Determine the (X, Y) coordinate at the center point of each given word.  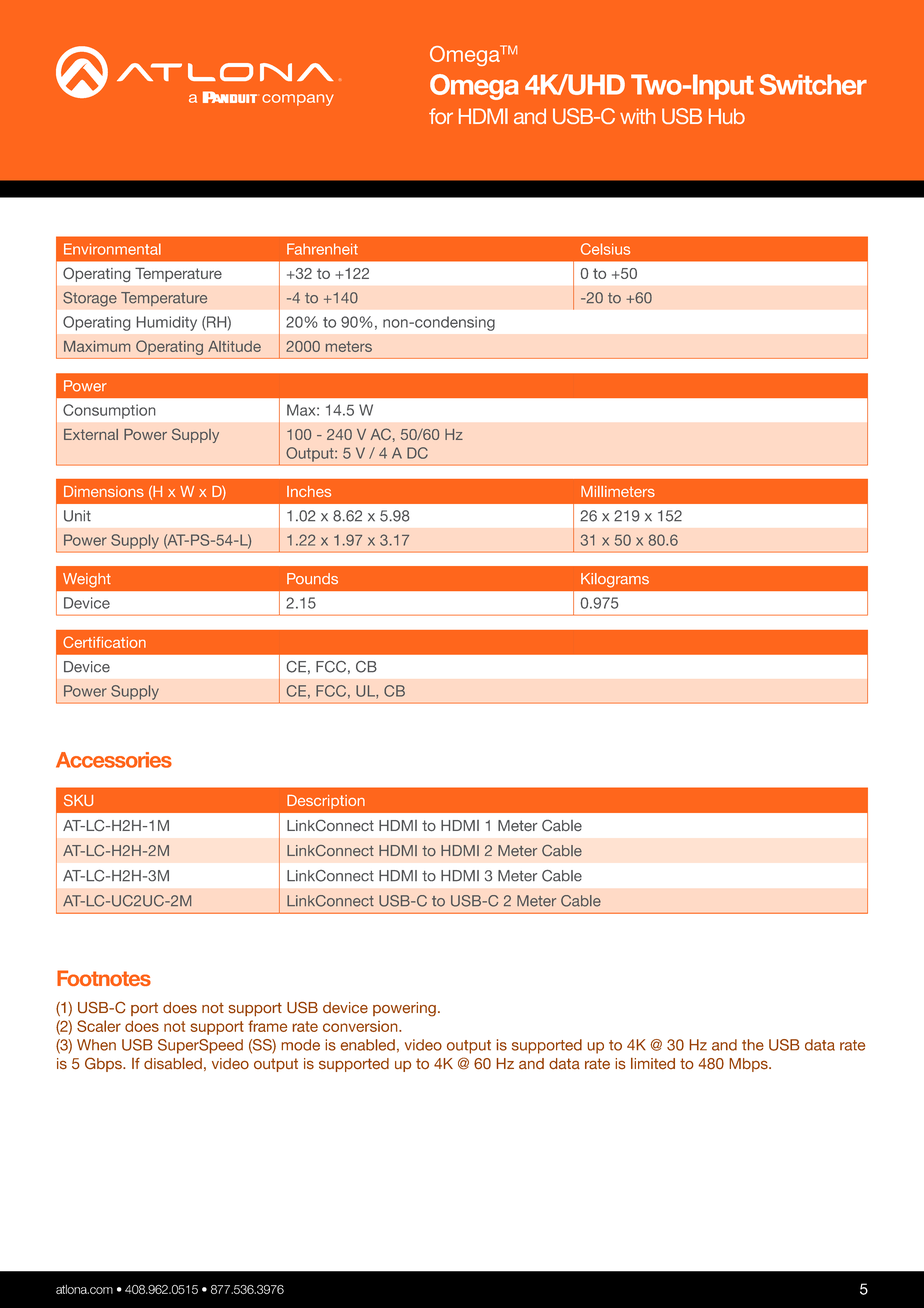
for (441, 116)
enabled (367, 1045)
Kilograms (615, 580)
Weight (87, 580)
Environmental (112, 249)
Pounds (312, 578)
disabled (173, 1063)
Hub (727, 116)
